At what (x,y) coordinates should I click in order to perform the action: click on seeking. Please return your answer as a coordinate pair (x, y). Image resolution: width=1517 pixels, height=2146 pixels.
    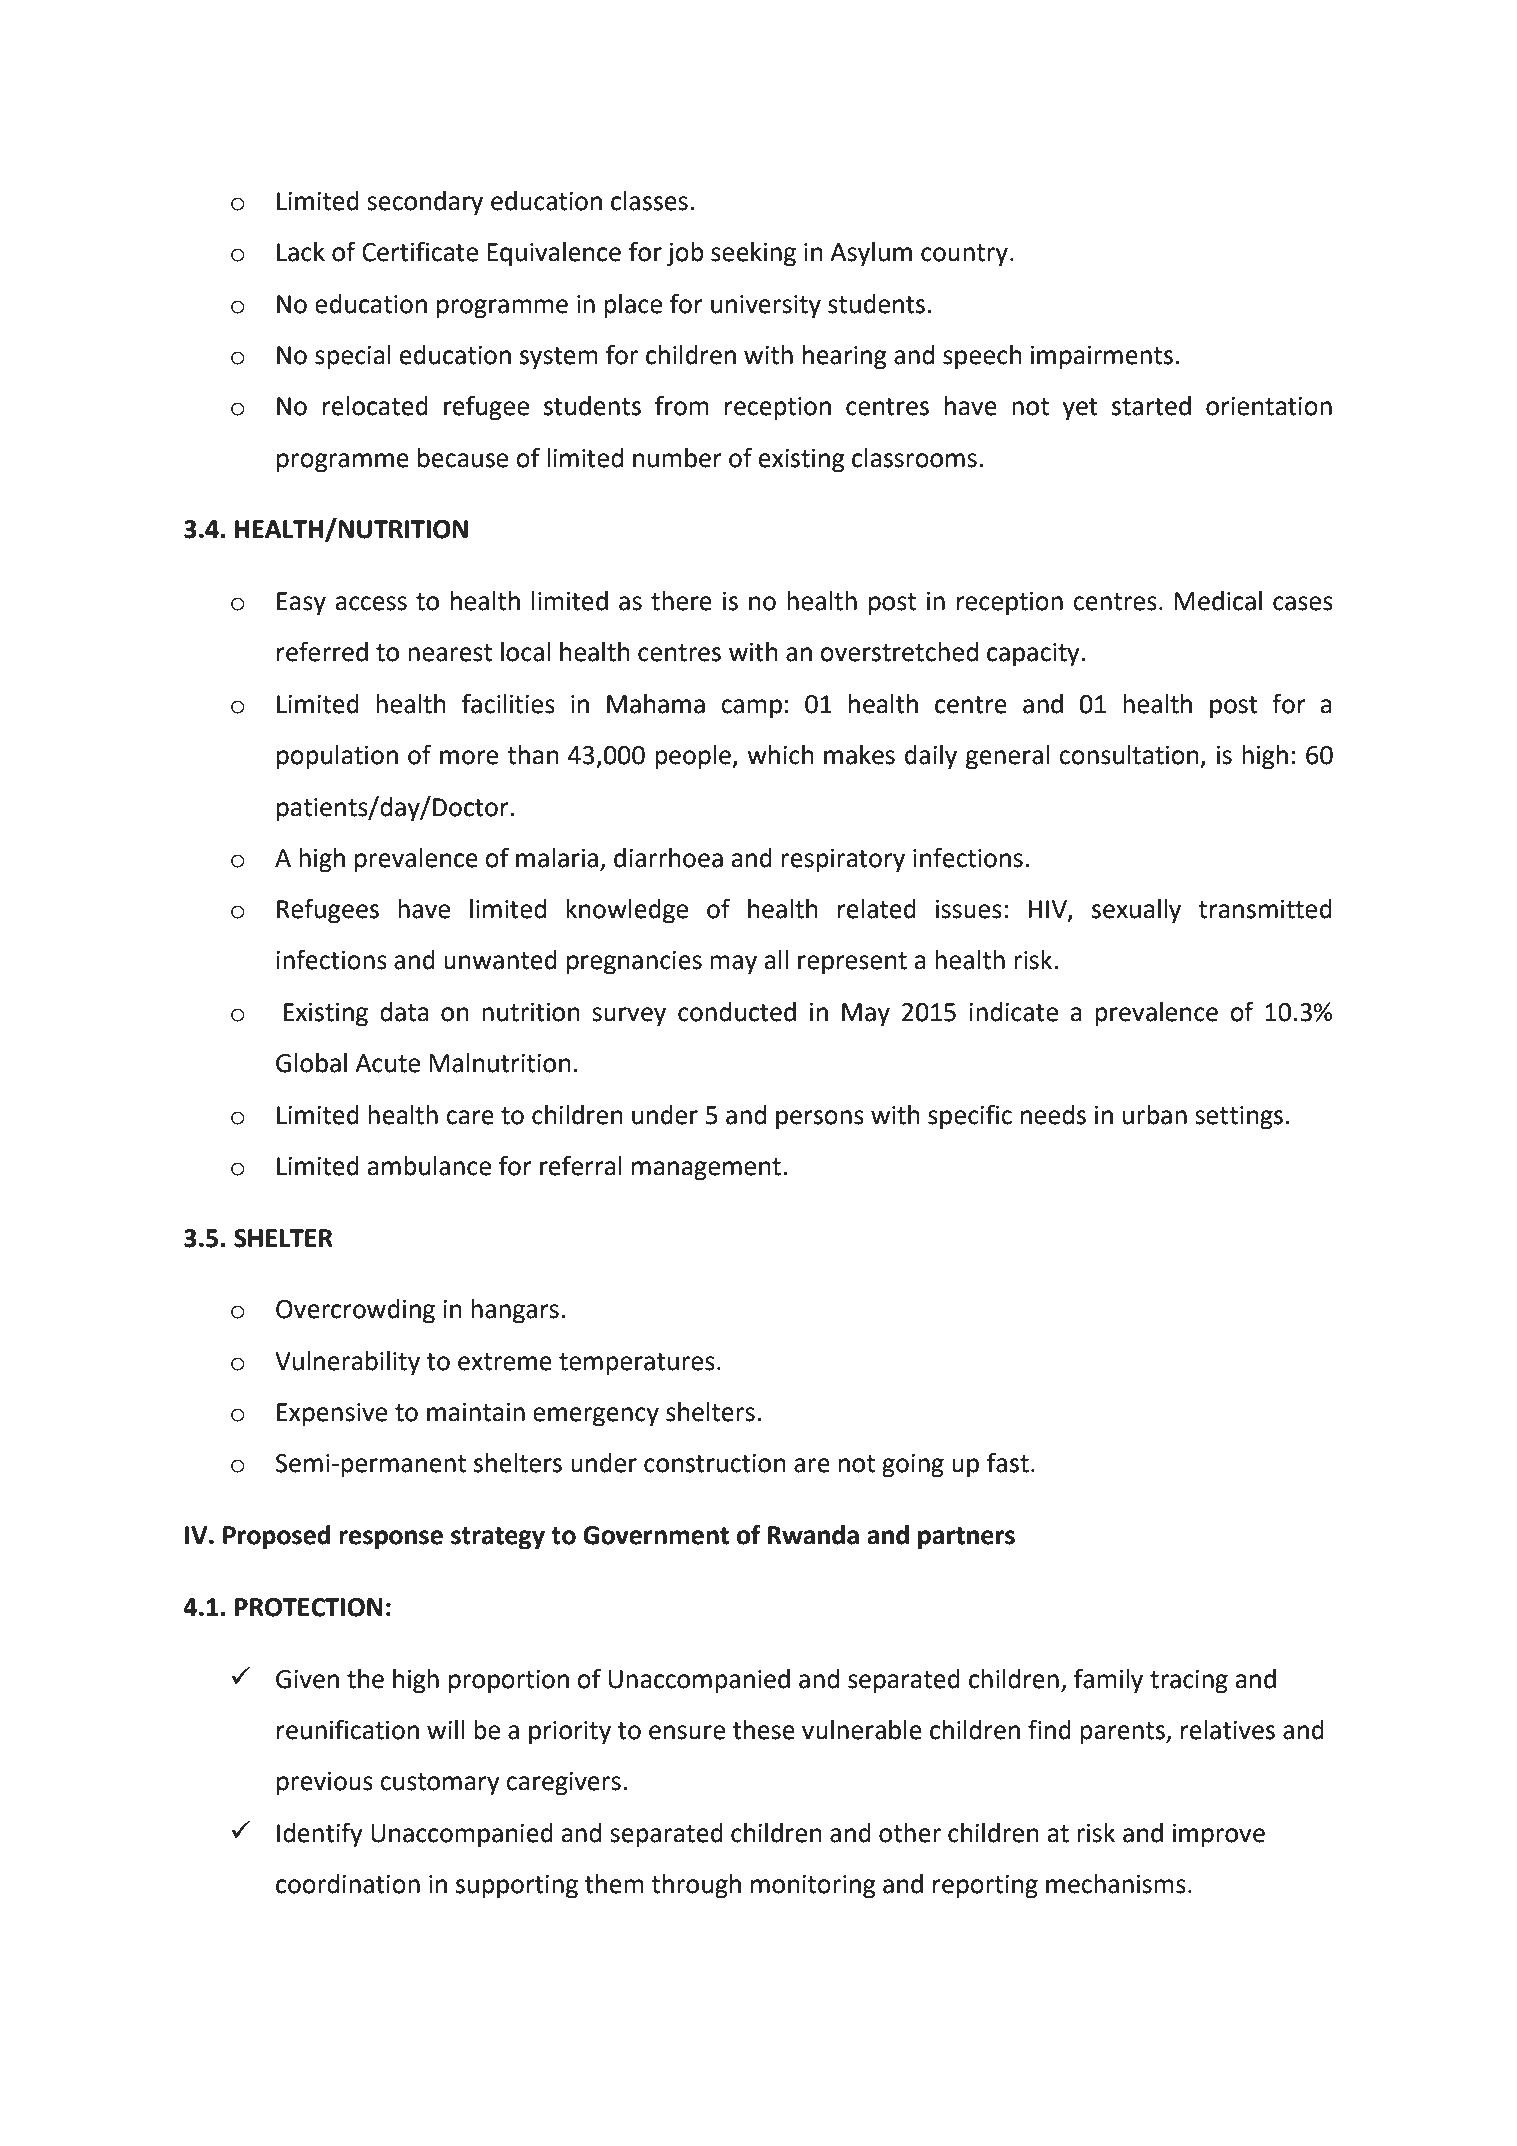
    Looking at the image, I should click on (753, 254).
